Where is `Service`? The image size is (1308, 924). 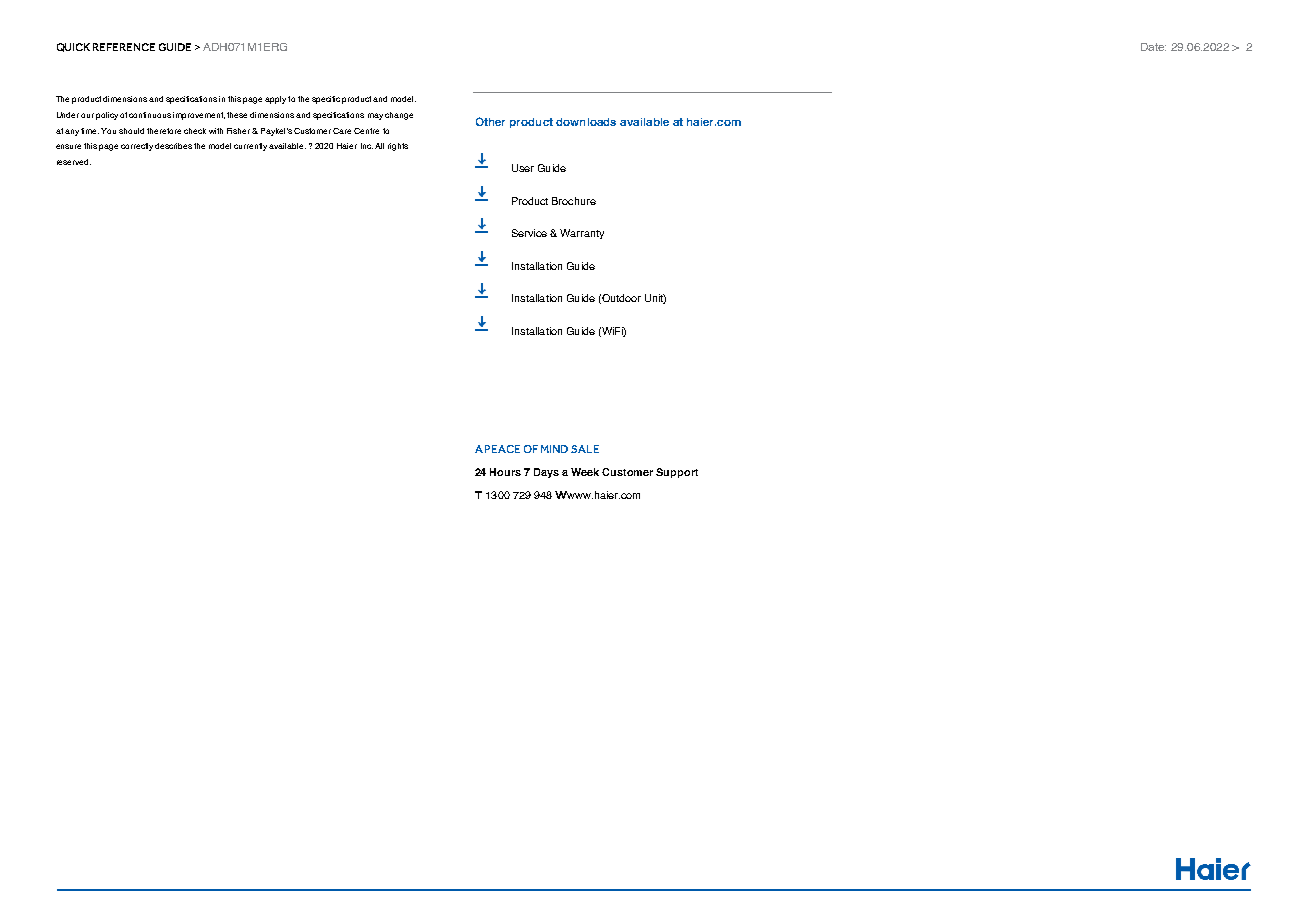 Service is located at coordinates (529, 233).
